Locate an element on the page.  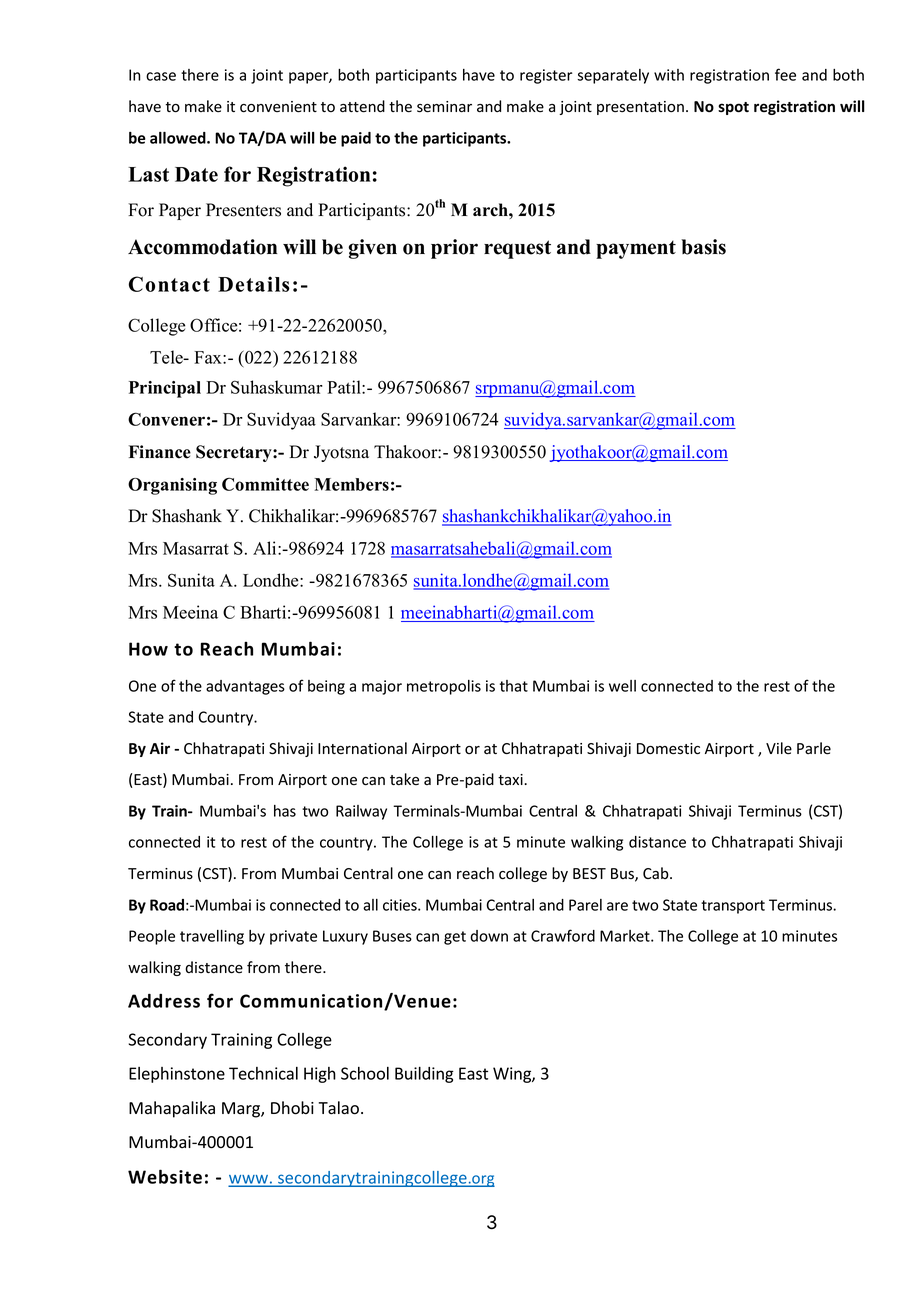
advantages is located at coordinates (245, 687).
